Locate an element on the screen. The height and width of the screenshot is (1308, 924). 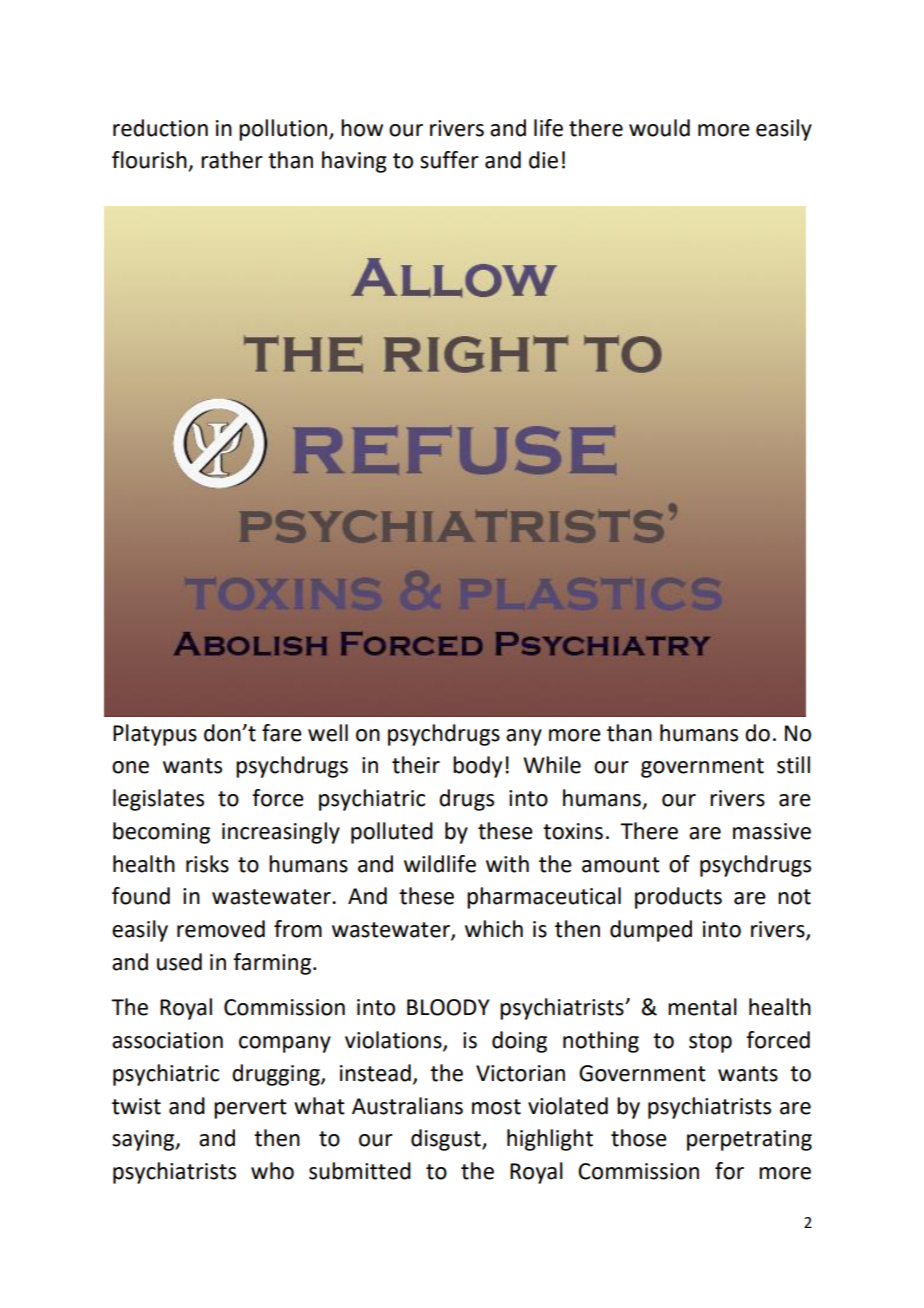
which is located at coordinates (494, 929).
